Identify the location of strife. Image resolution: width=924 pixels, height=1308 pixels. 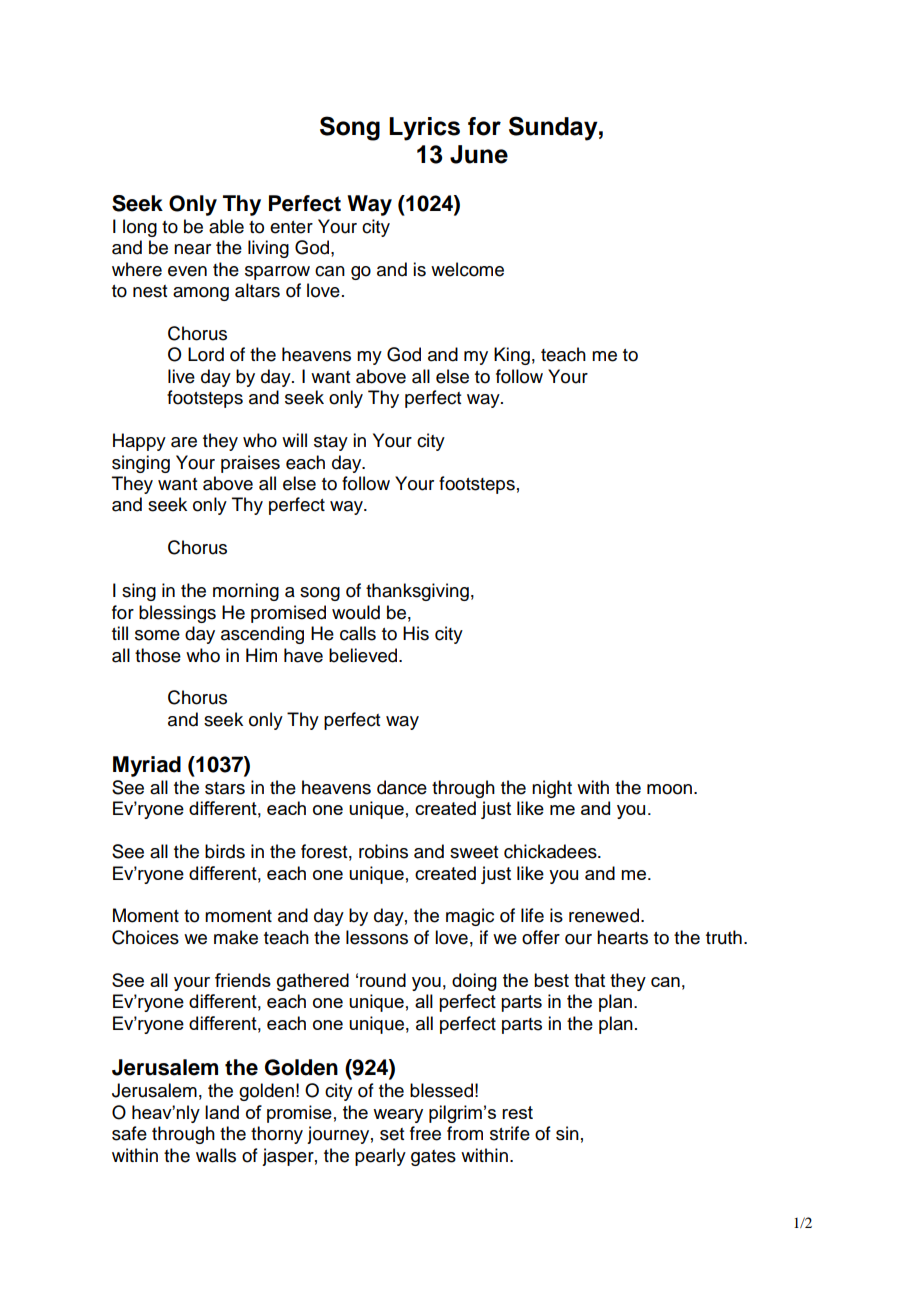
(510, 1133).
